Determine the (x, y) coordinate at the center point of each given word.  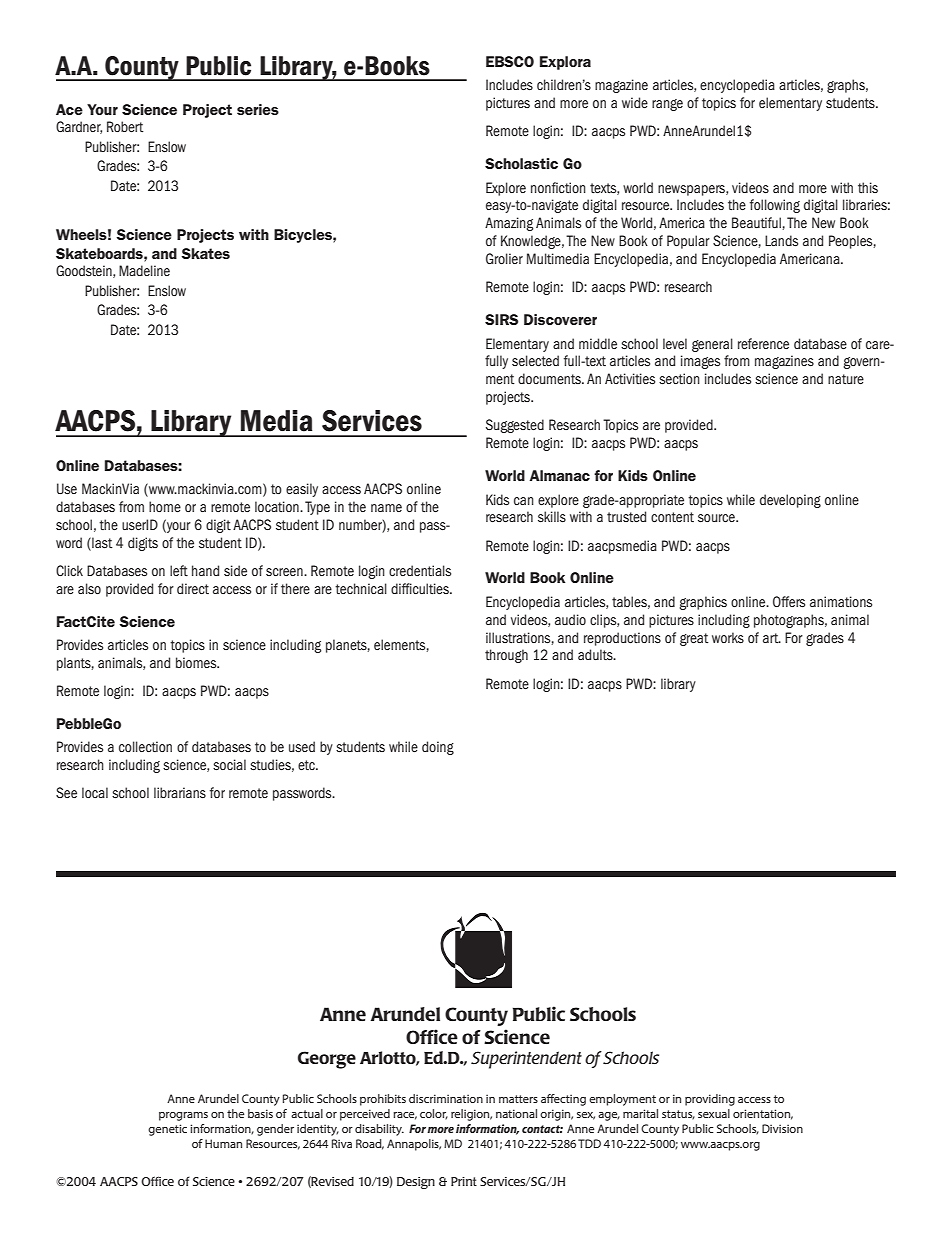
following (775, 206)
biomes (197, 662)
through (506, 656)
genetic (167, 1130)
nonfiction (558, 187)
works (728, 637)
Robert (125, 126)
